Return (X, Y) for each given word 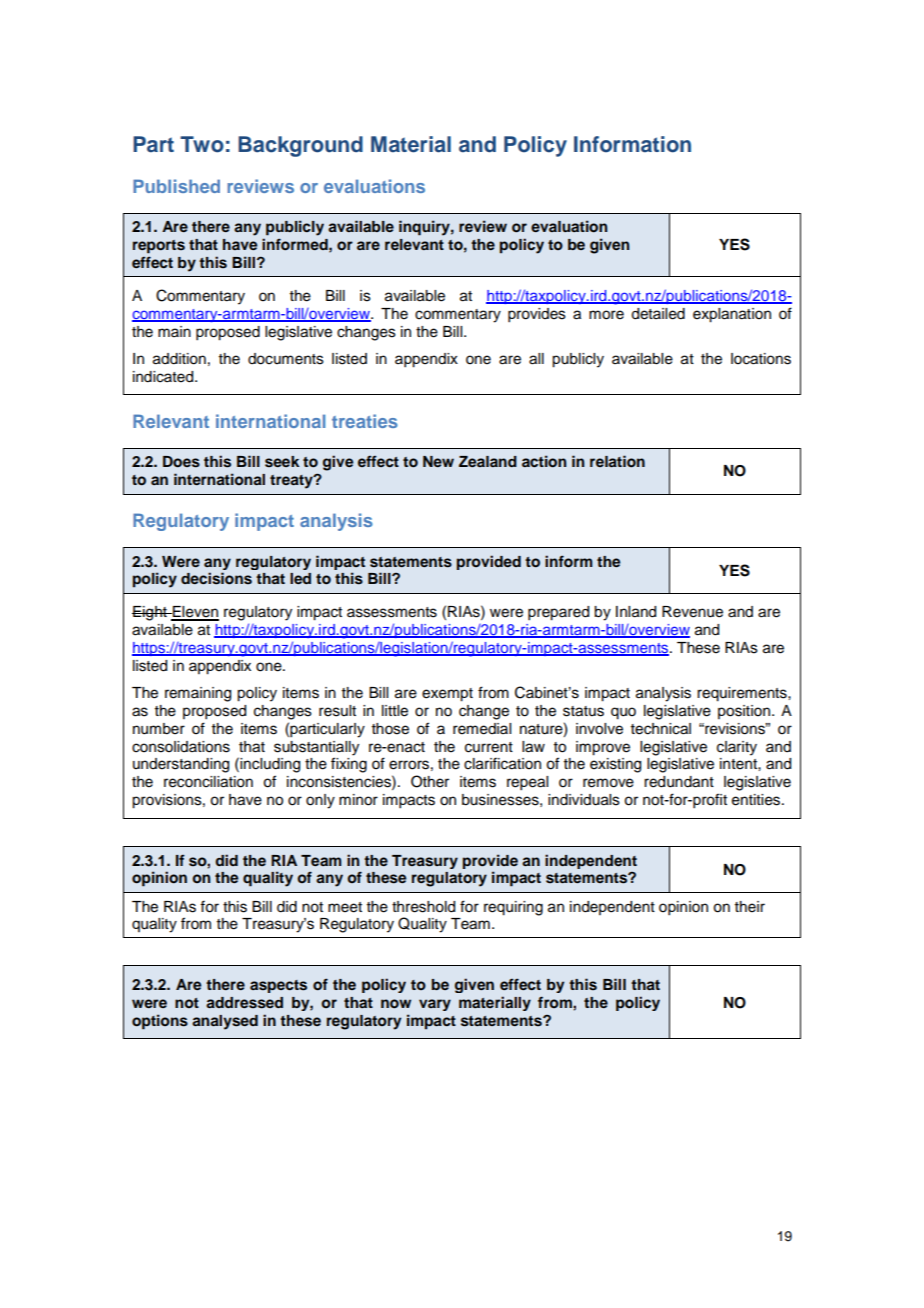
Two (202, 144)
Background (300, 146)
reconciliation (208, 782)
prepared (558, 613)
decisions (216, 578)
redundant (679, 782)
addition (179, 359)
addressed (244, 1003)
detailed (658, 314)
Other (430, 781)
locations (761, 359)
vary (435, 1005)
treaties (365, 421)
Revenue (692, 612)
